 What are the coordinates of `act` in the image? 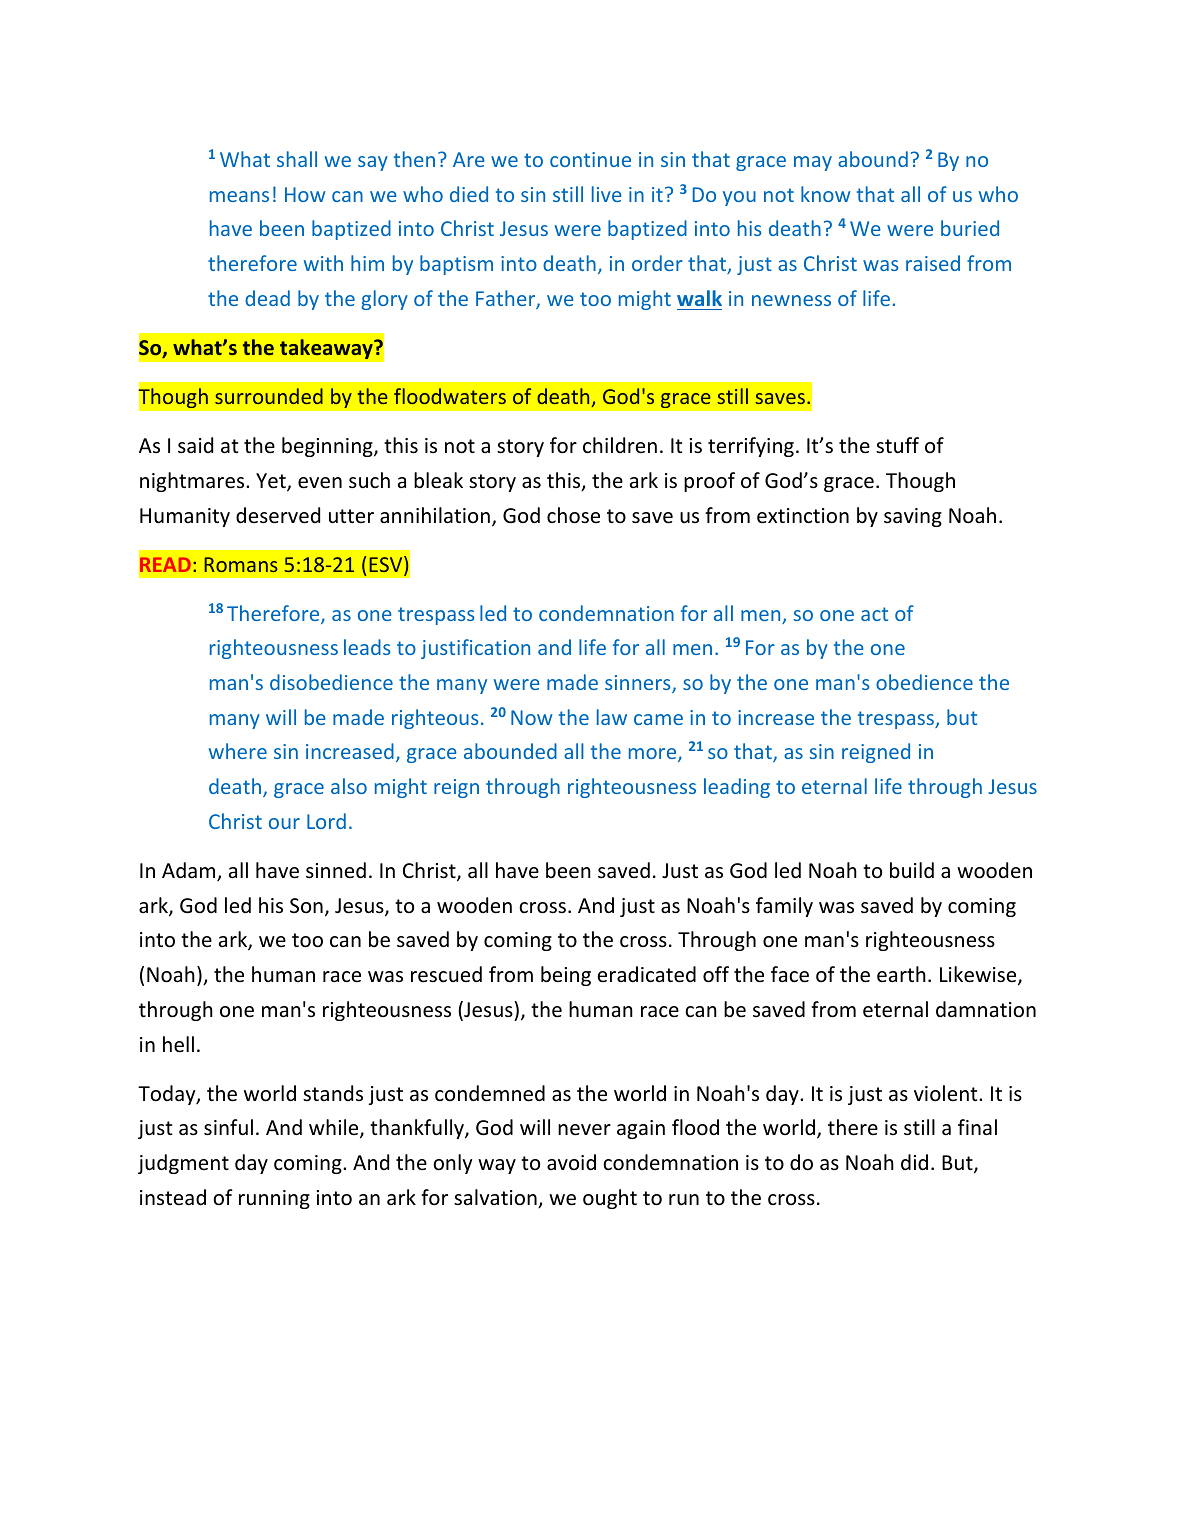 It's located at (874, 614).
